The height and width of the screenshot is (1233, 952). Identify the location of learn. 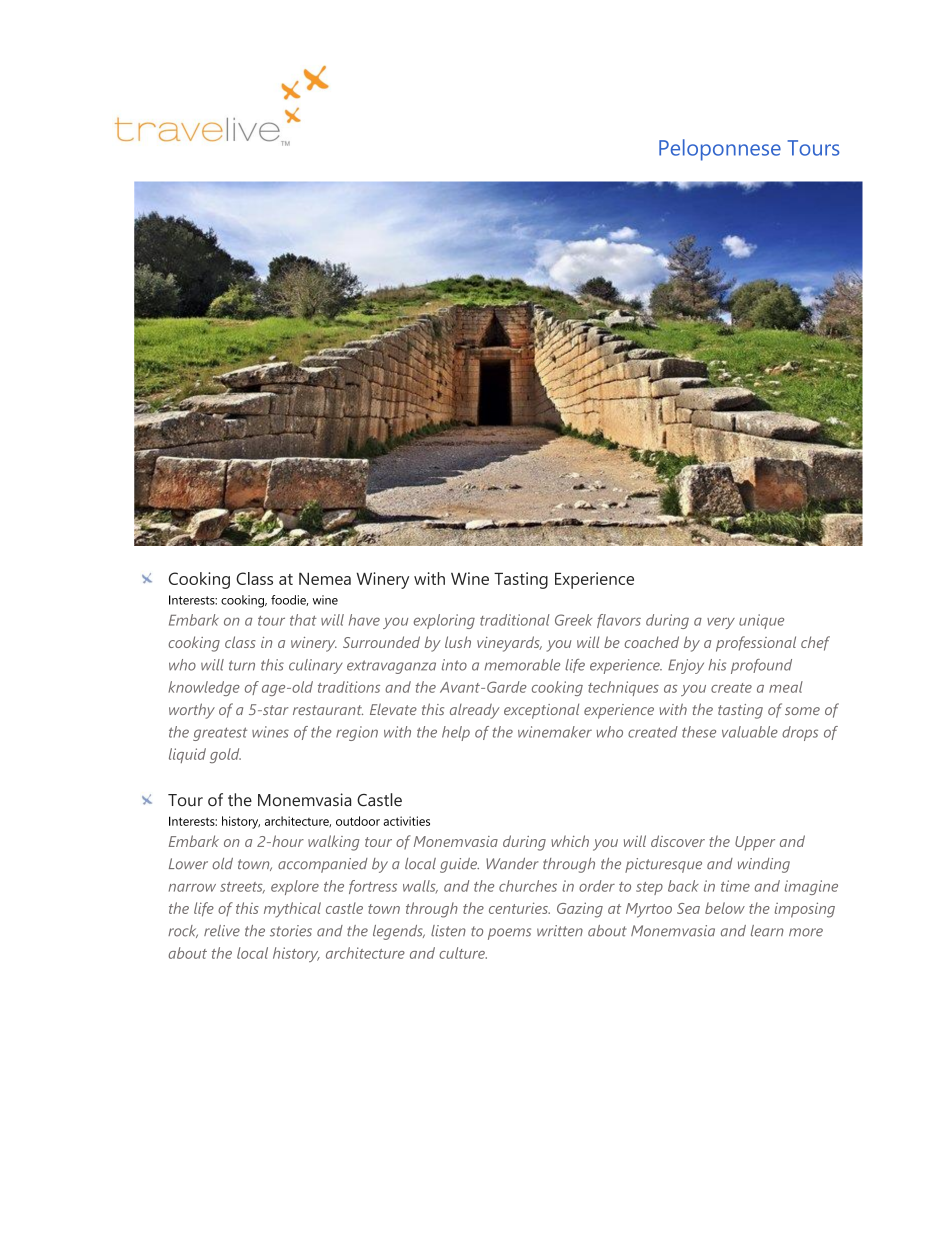
(767, 931).
